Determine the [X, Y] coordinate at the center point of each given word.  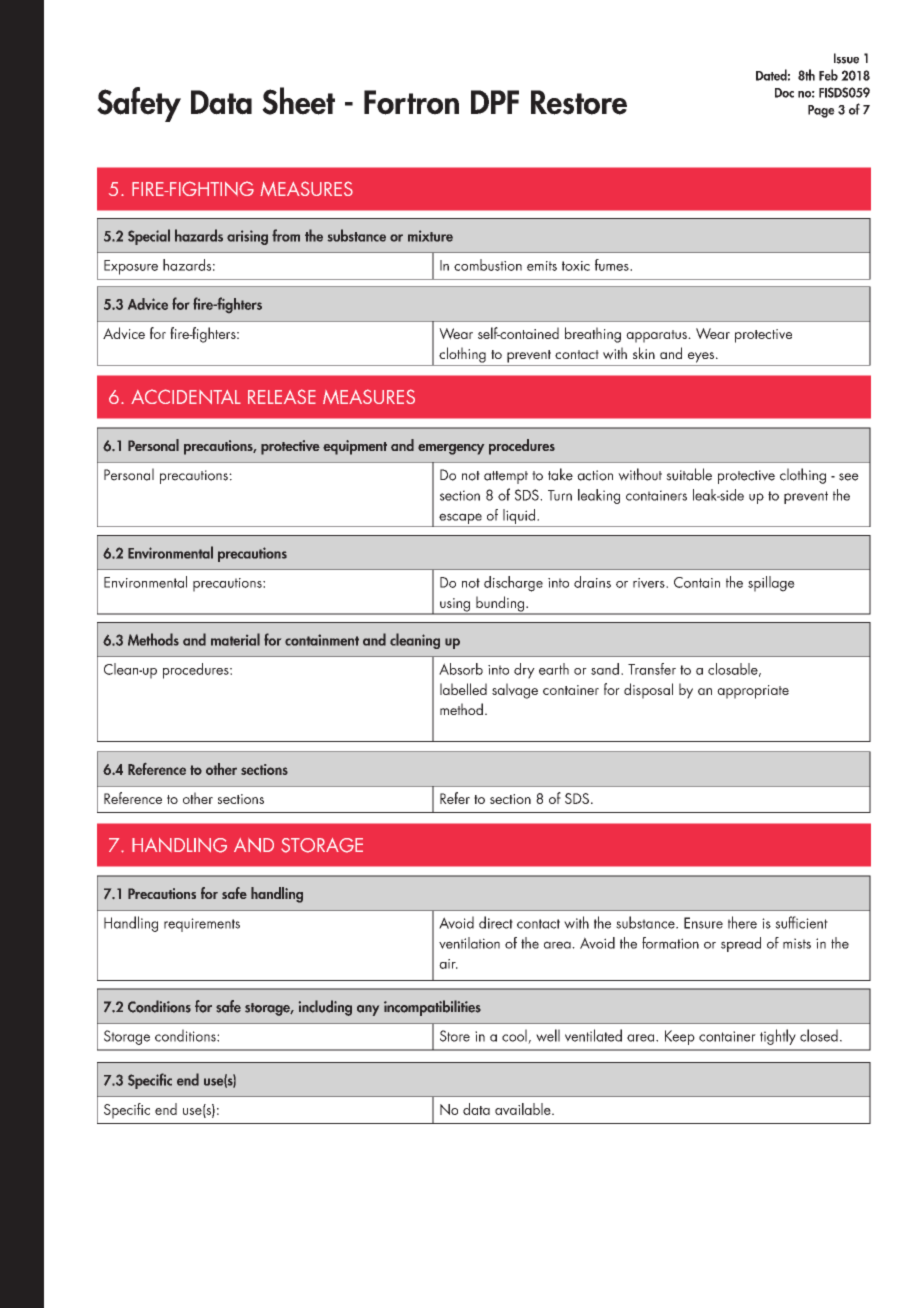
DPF [495, 102]
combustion [488, 265]
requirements [202, 925]
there [742, 922]
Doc [784, 93]
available [524, 1109]
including [325, 1008]
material [235, 639]
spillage [771, 584]
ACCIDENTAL [186, 396]
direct [496, 922]
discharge [513, 584]
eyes [701, 357]
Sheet [298, 101]
